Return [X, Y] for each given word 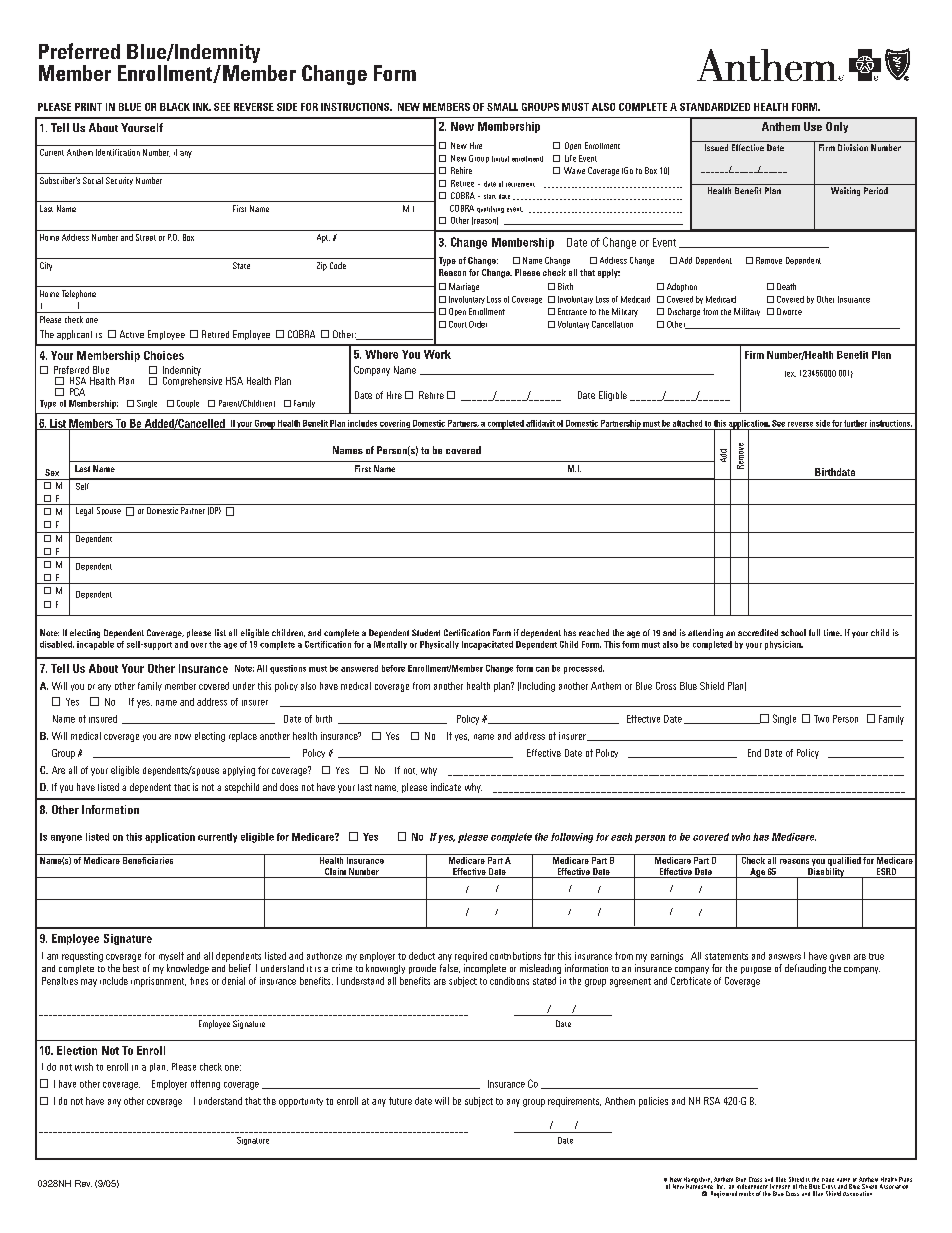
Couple [188, 404]
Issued [716, 147]
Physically [439, 645]
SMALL [502, 107]
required [471, 957]
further [855, 423]
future [400, 1101]
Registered [724, 1194]
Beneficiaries [148, 859]
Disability [826, 873]
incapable [95, 645]
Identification [118, 152]
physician [784, 645]
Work [437, 354]
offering [205, 1085]
